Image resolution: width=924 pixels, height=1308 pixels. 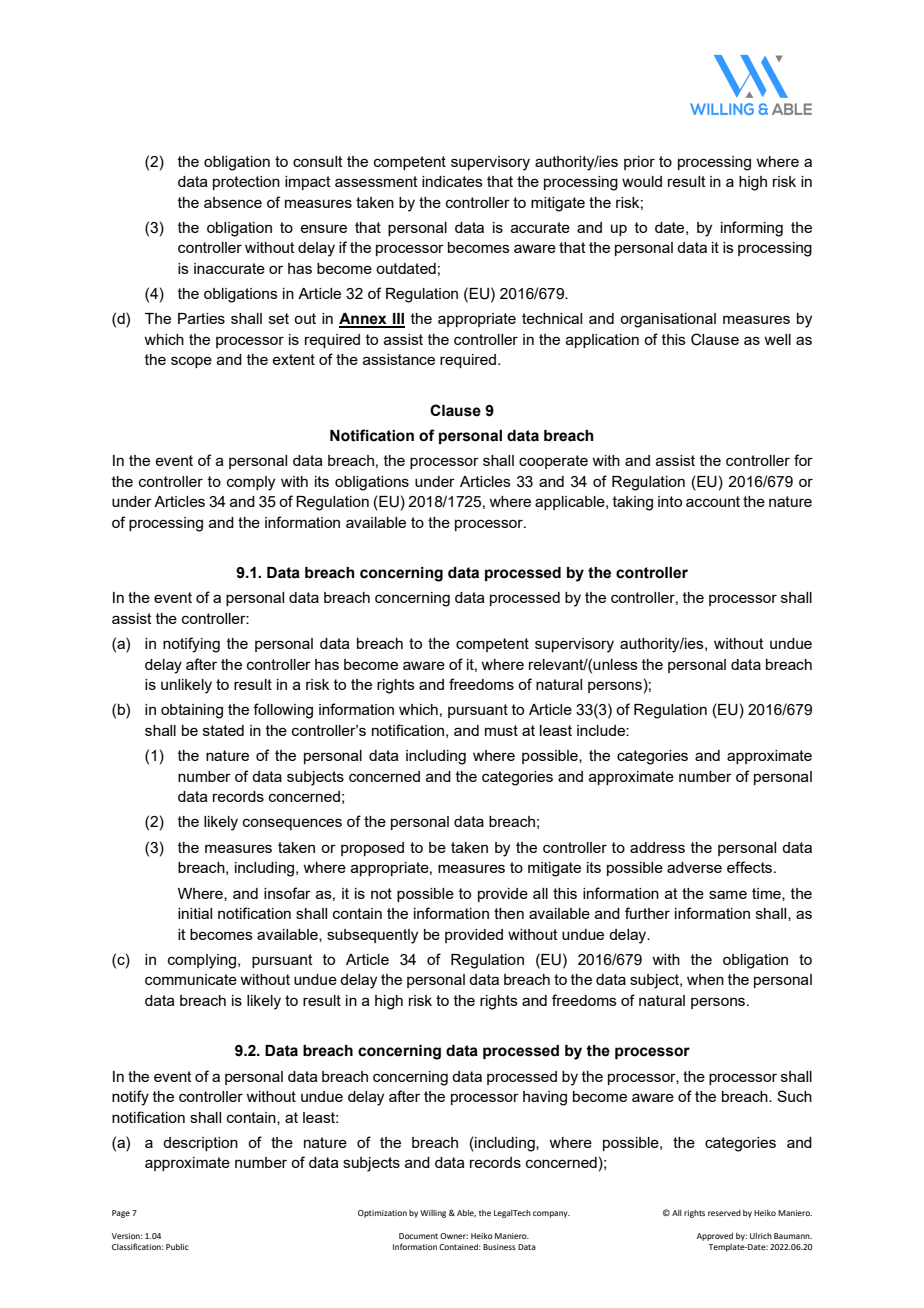 I want to click on must, so click(x=501, y=730).
